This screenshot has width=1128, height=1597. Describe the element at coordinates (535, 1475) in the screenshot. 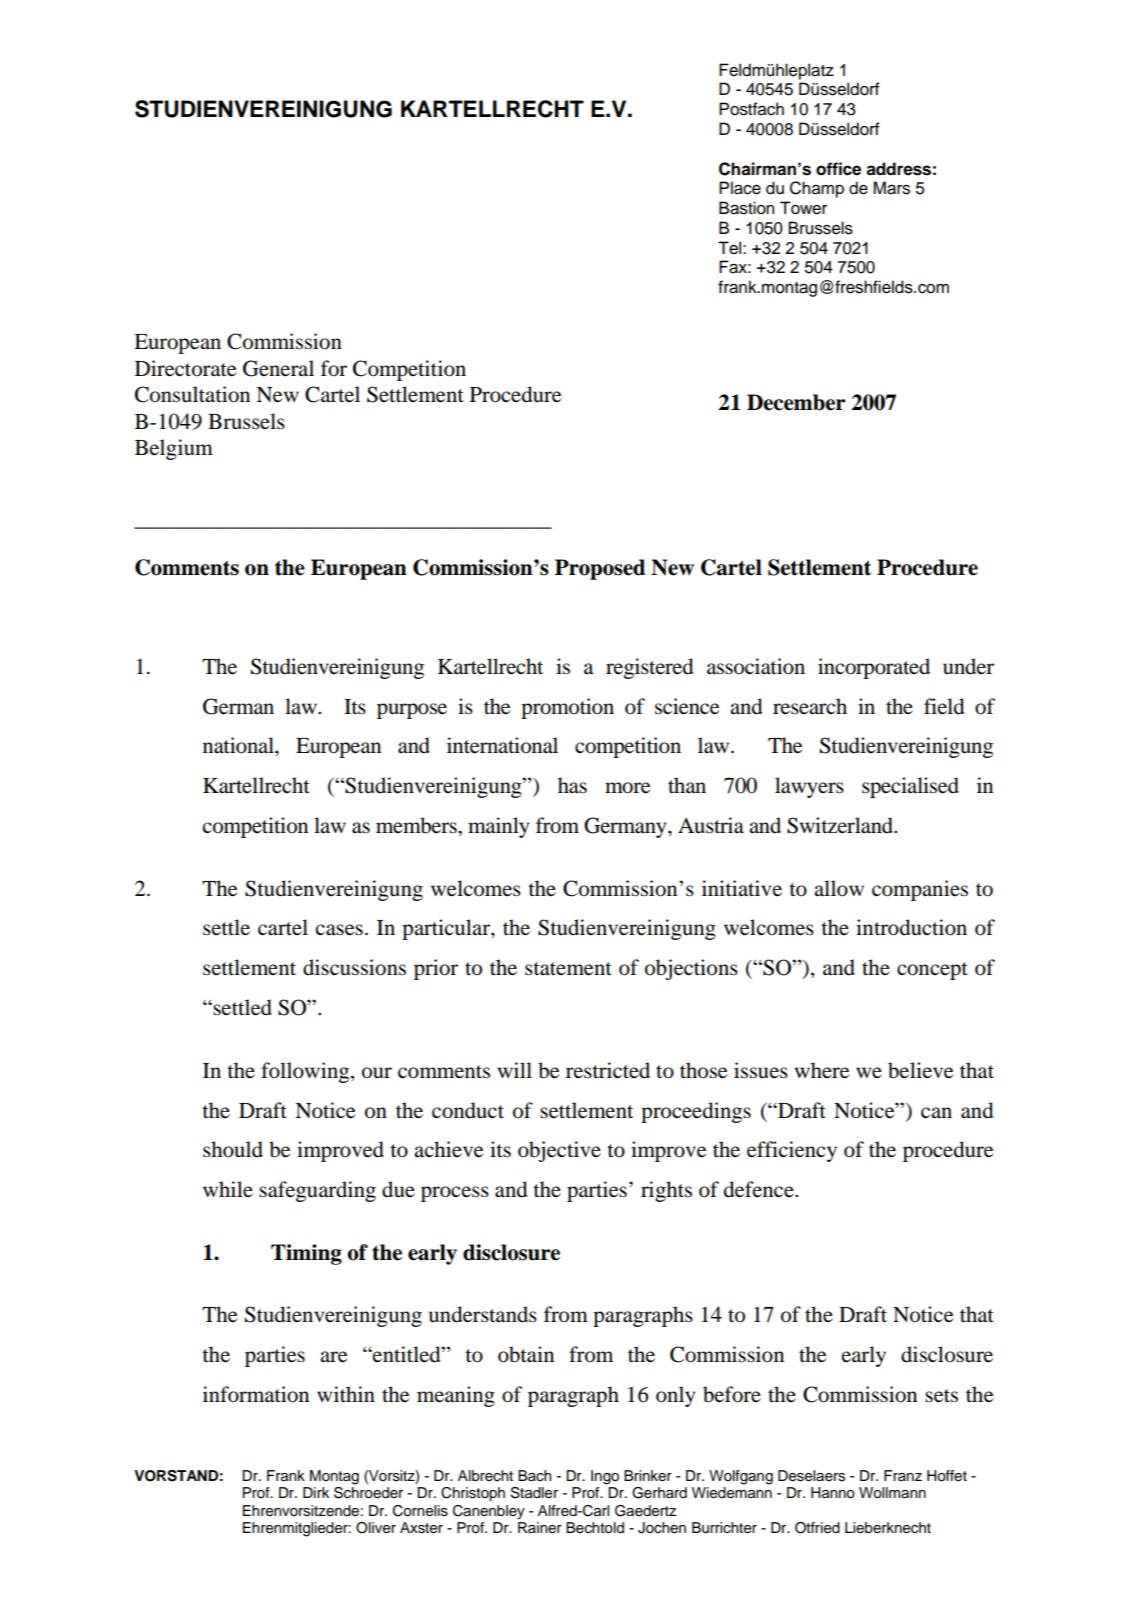

I see `Bach` at that location.
